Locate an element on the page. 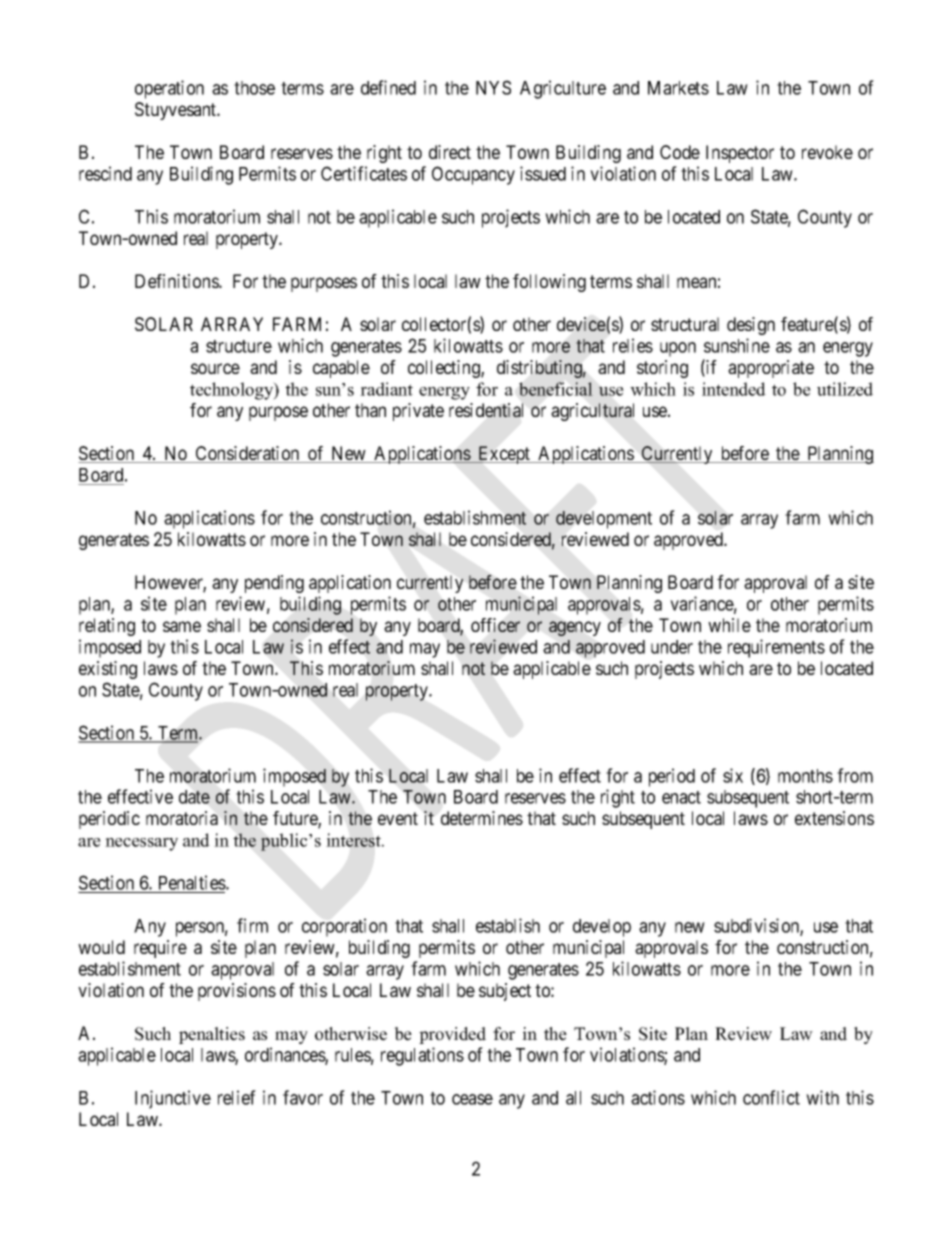 The image size is (952, 1233). necessary is located at coordinates (141, 844).
